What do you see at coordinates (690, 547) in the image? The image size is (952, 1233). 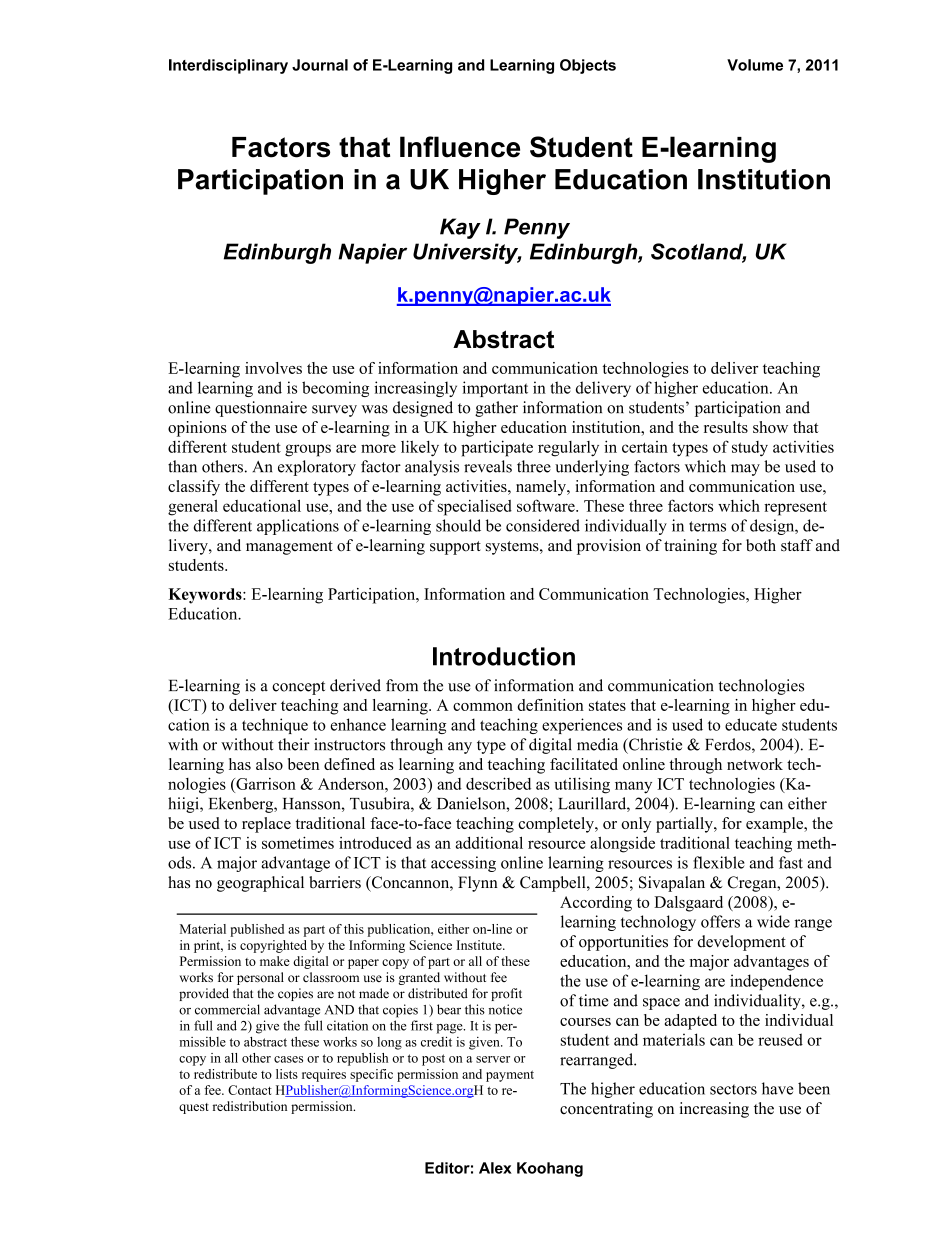 I see `training` at bounding box center [690, 547].
